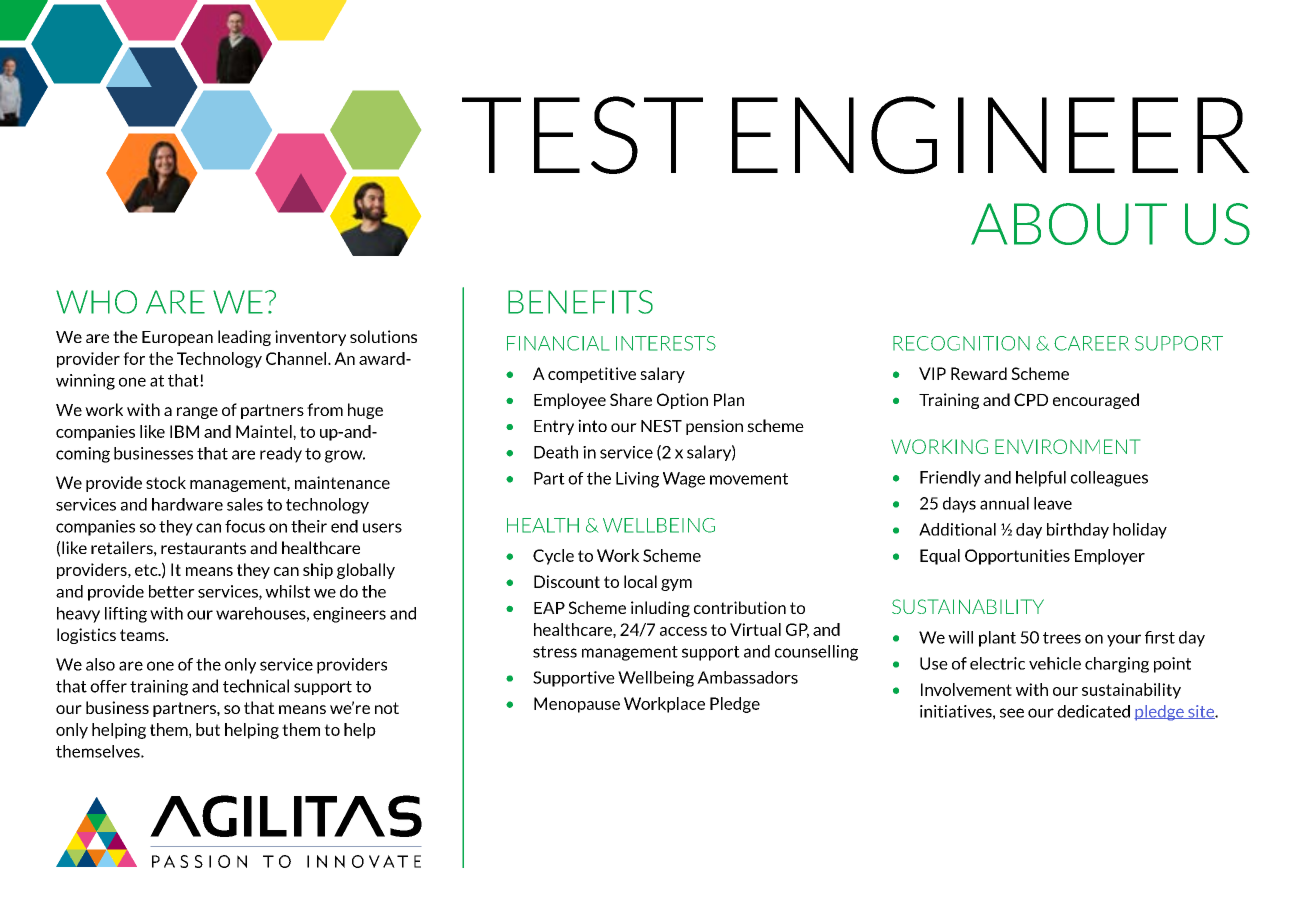 Image resolution: width=1308 pixels, height=924 pixels. What do you see at coordinates (177, 338) in the image?
I see `European` at bounding box center [177, 338].
